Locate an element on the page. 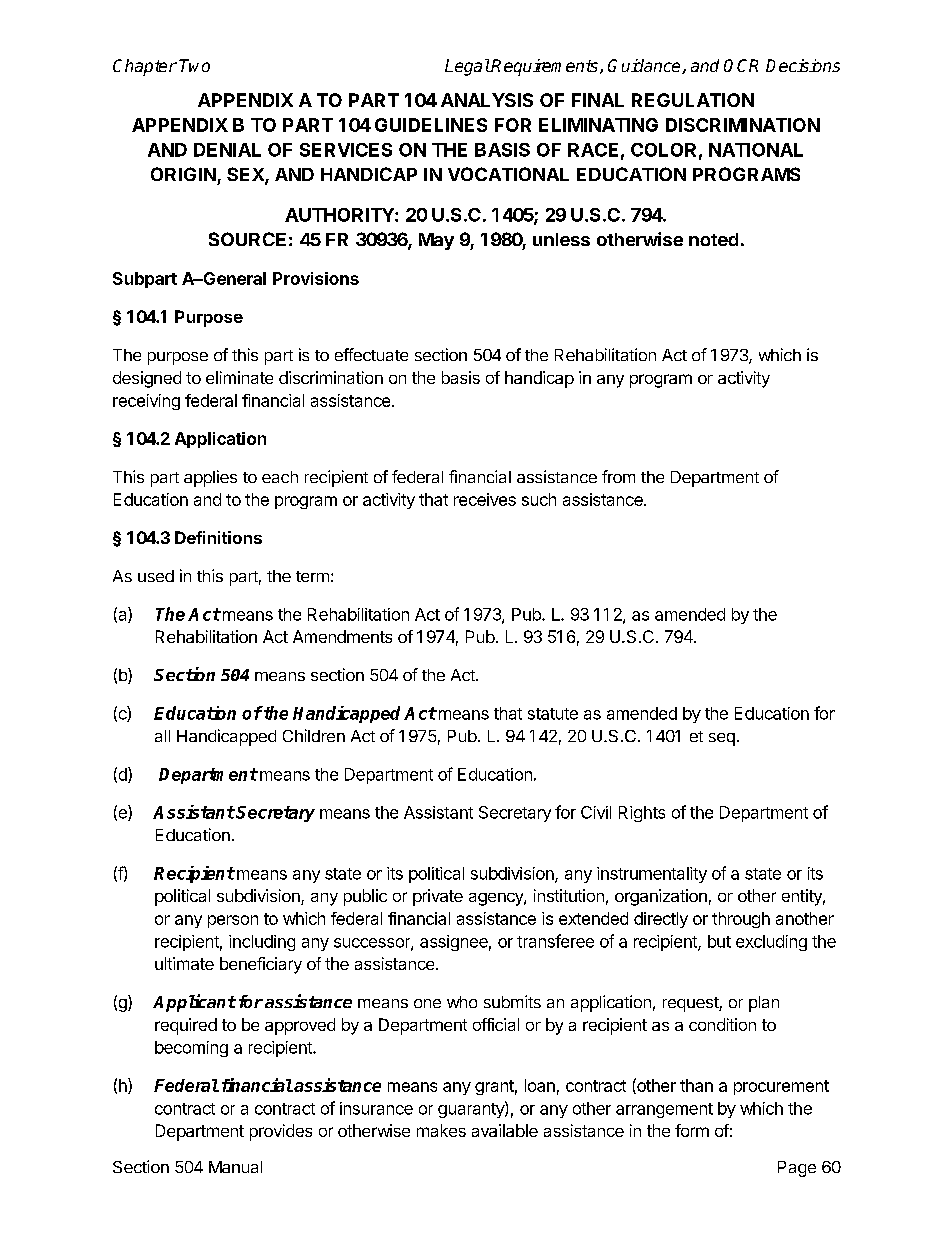 The height and width of the page is (1233, 952). form is located at coordinates (692, 1130).
